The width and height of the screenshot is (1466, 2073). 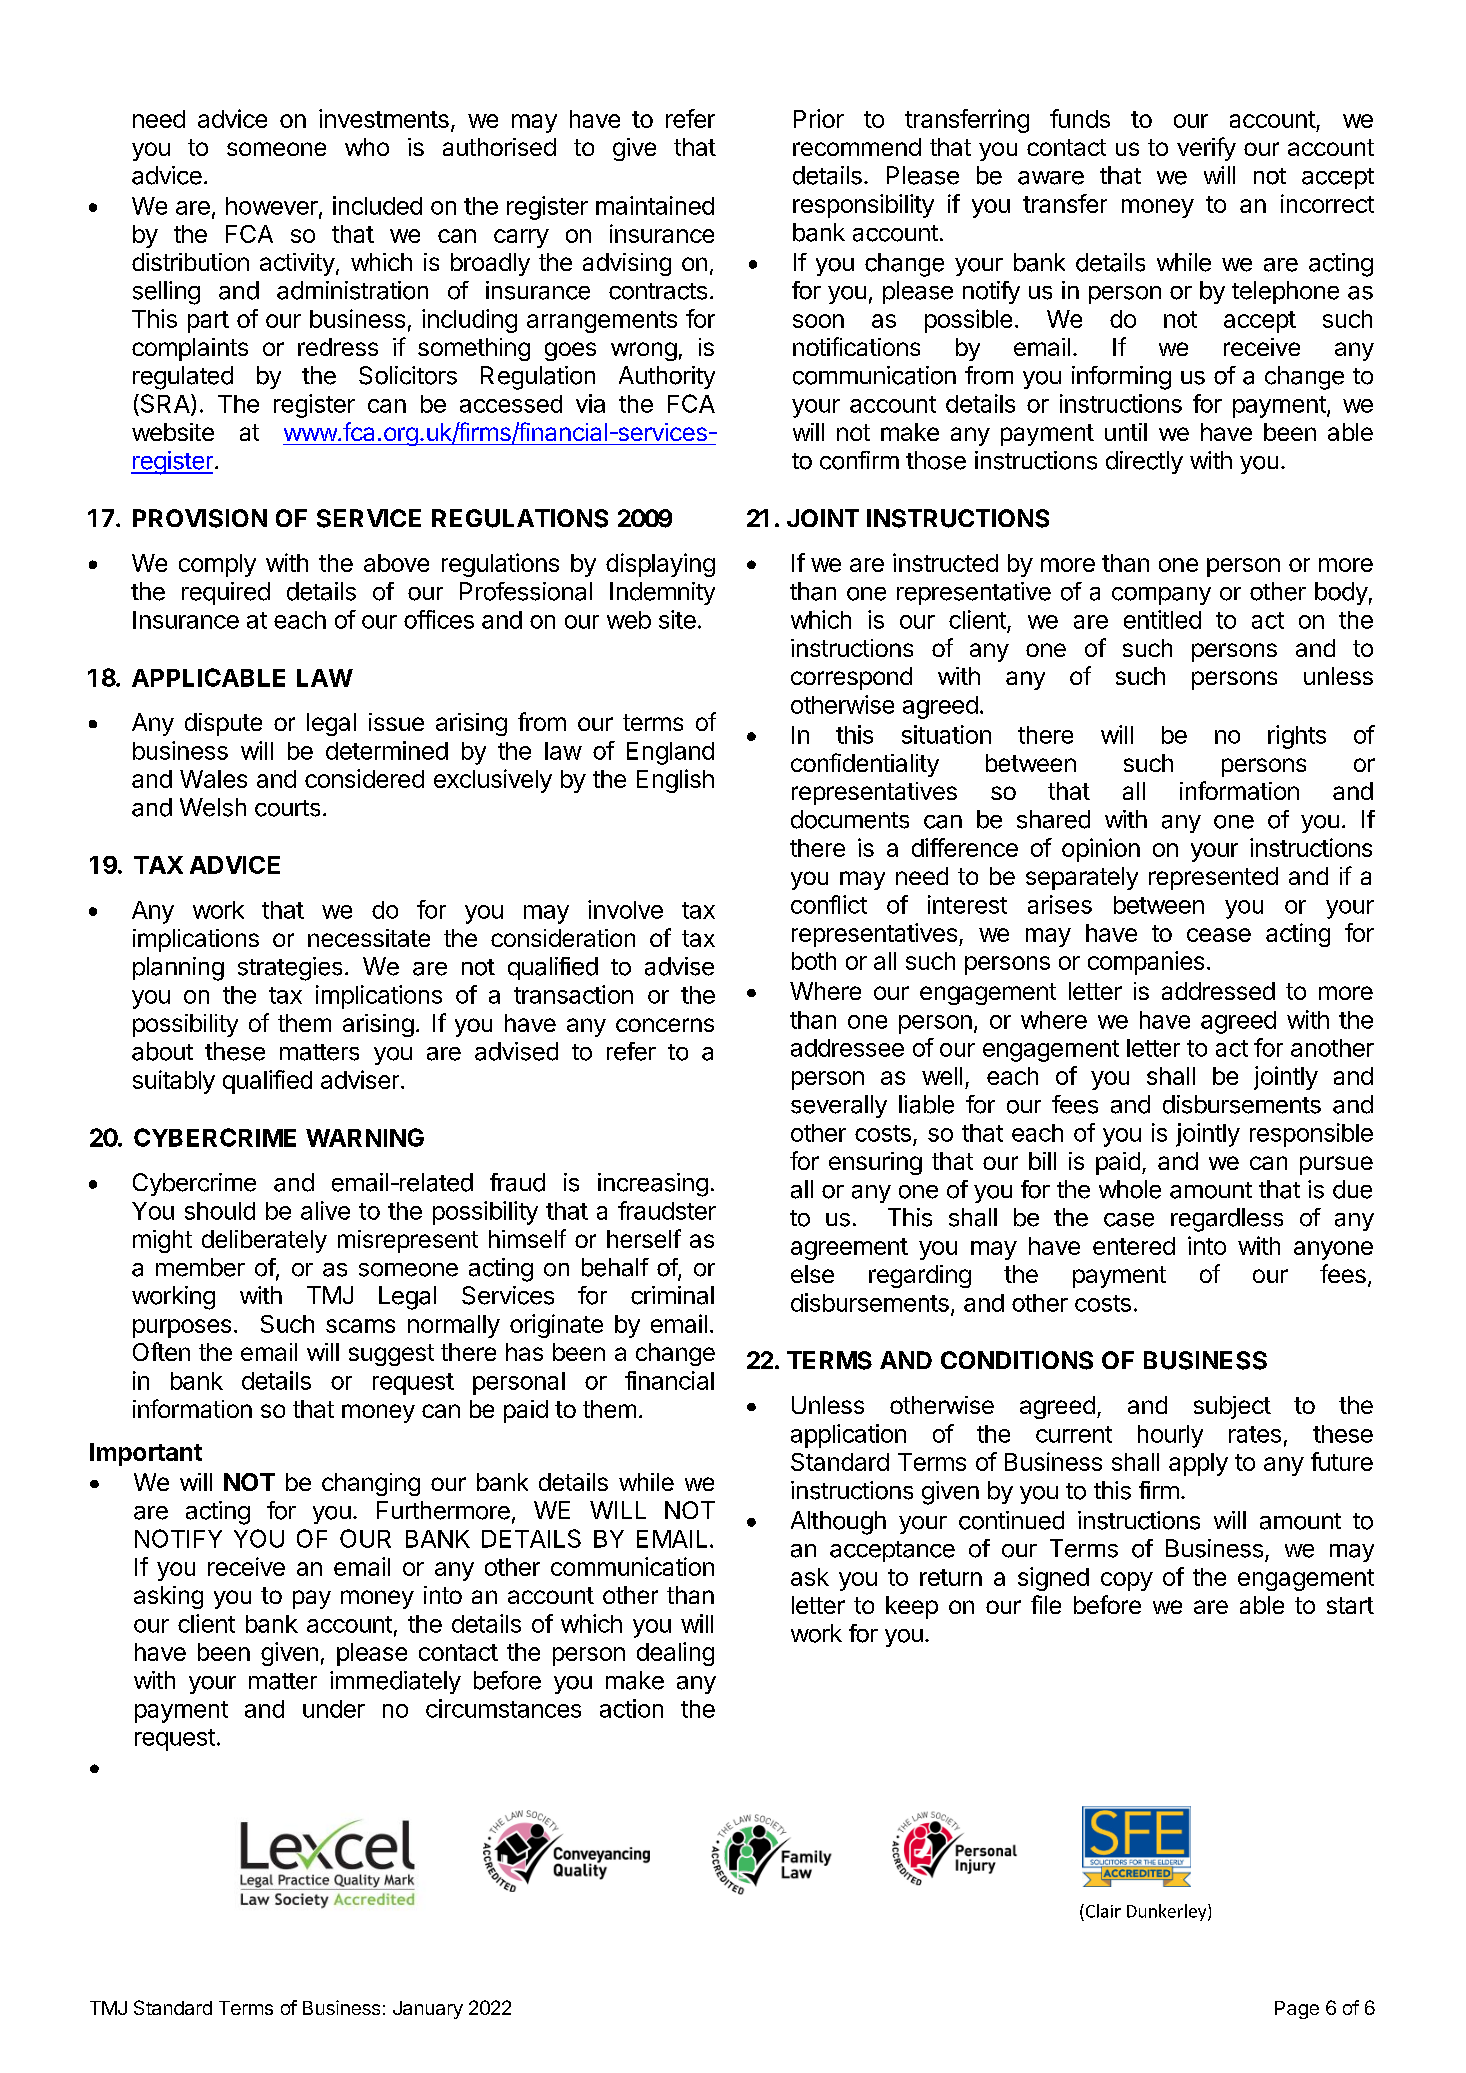 I want to click on copy, so click(x=1127, y=1581).
